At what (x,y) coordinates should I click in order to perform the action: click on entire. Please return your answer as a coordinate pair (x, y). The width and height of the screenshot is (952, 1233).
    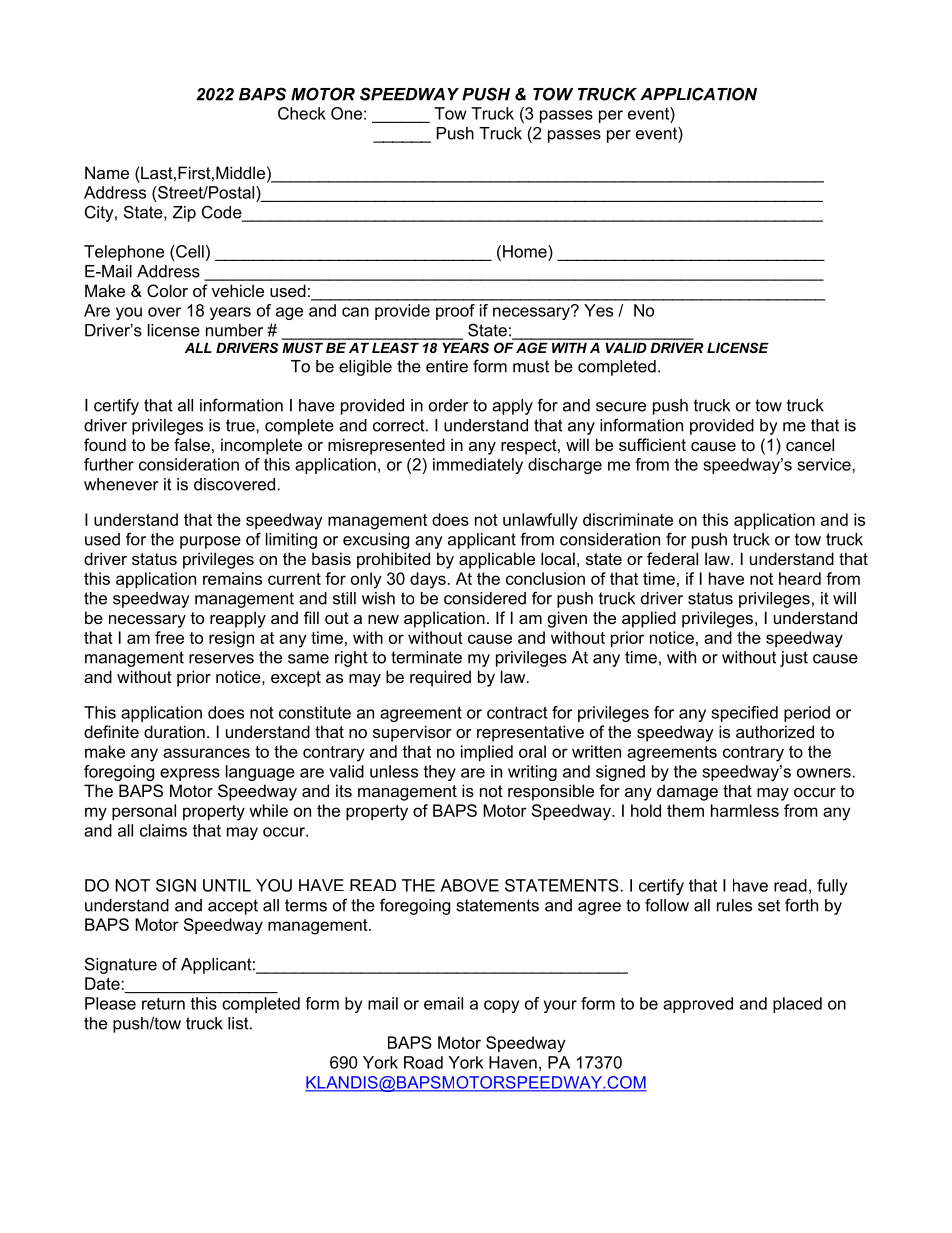
    Looking at the image, I should click on (447, 366).
